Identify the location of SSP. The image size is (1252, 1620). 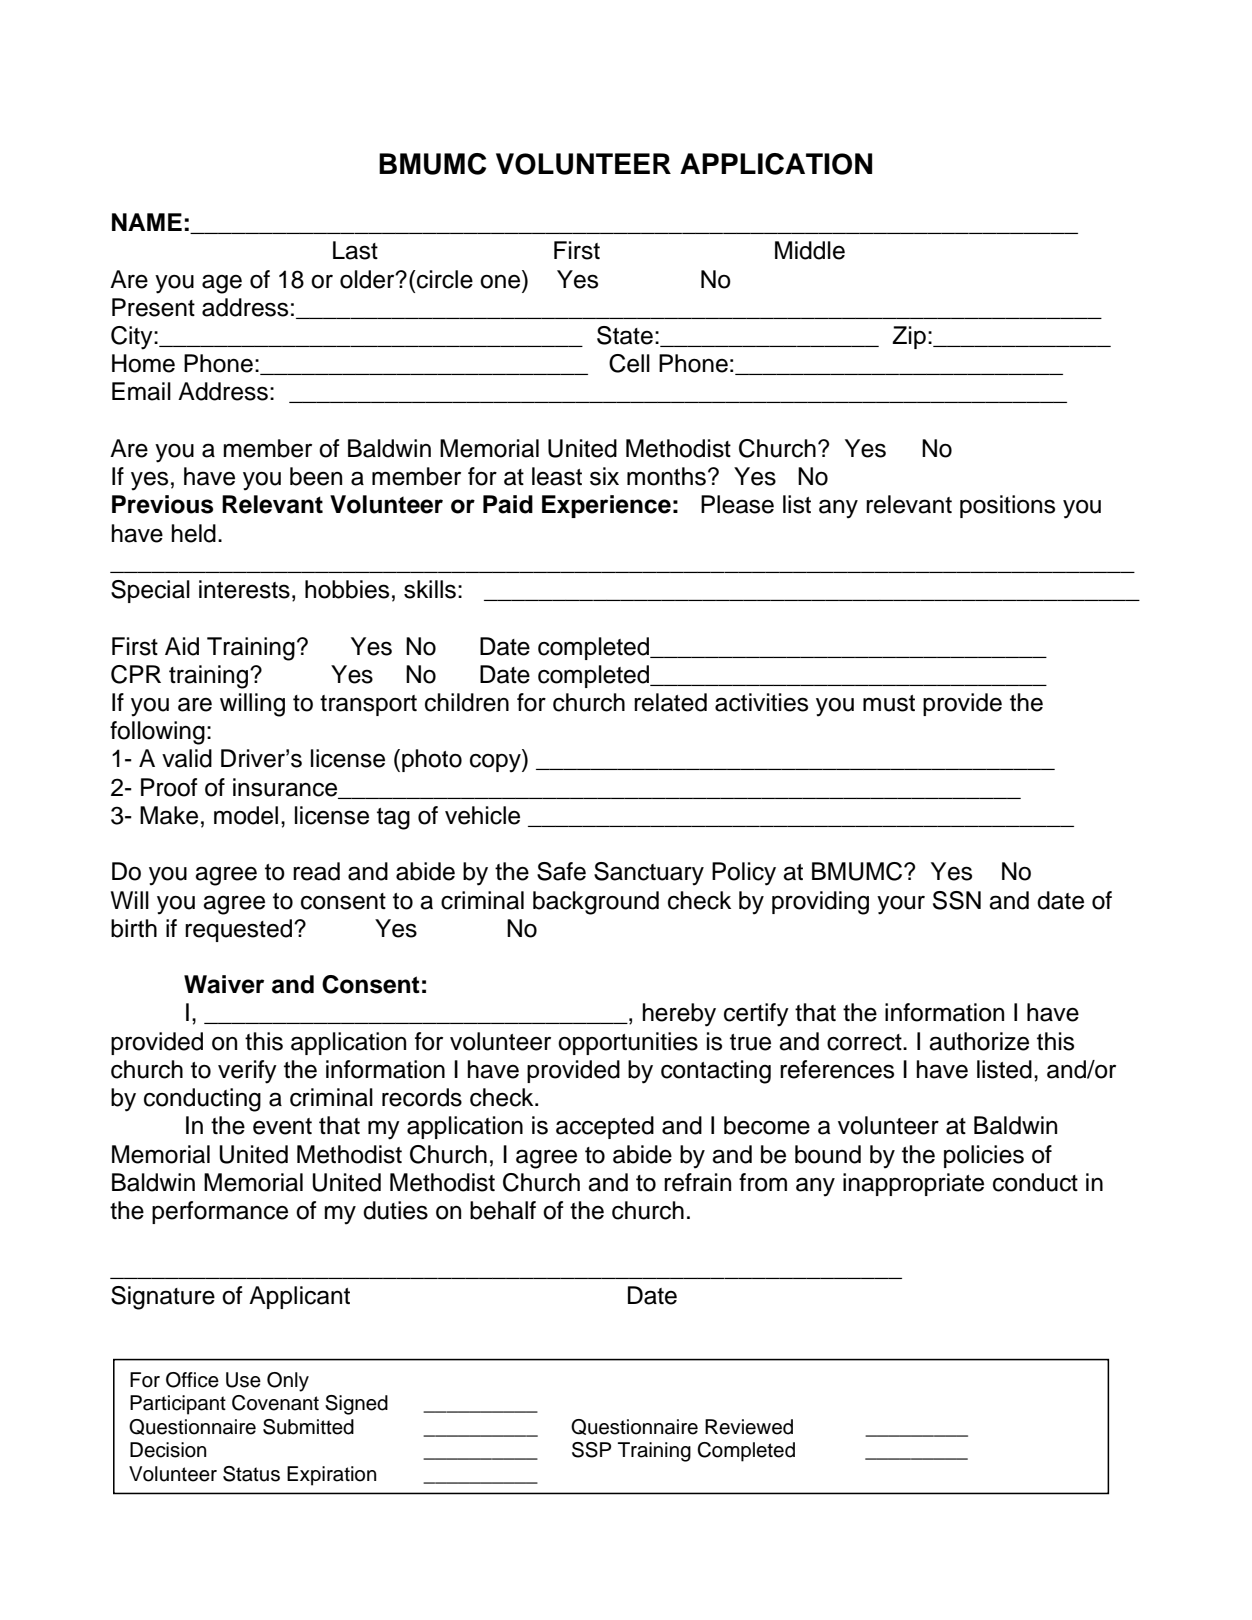
(591, 1450).
